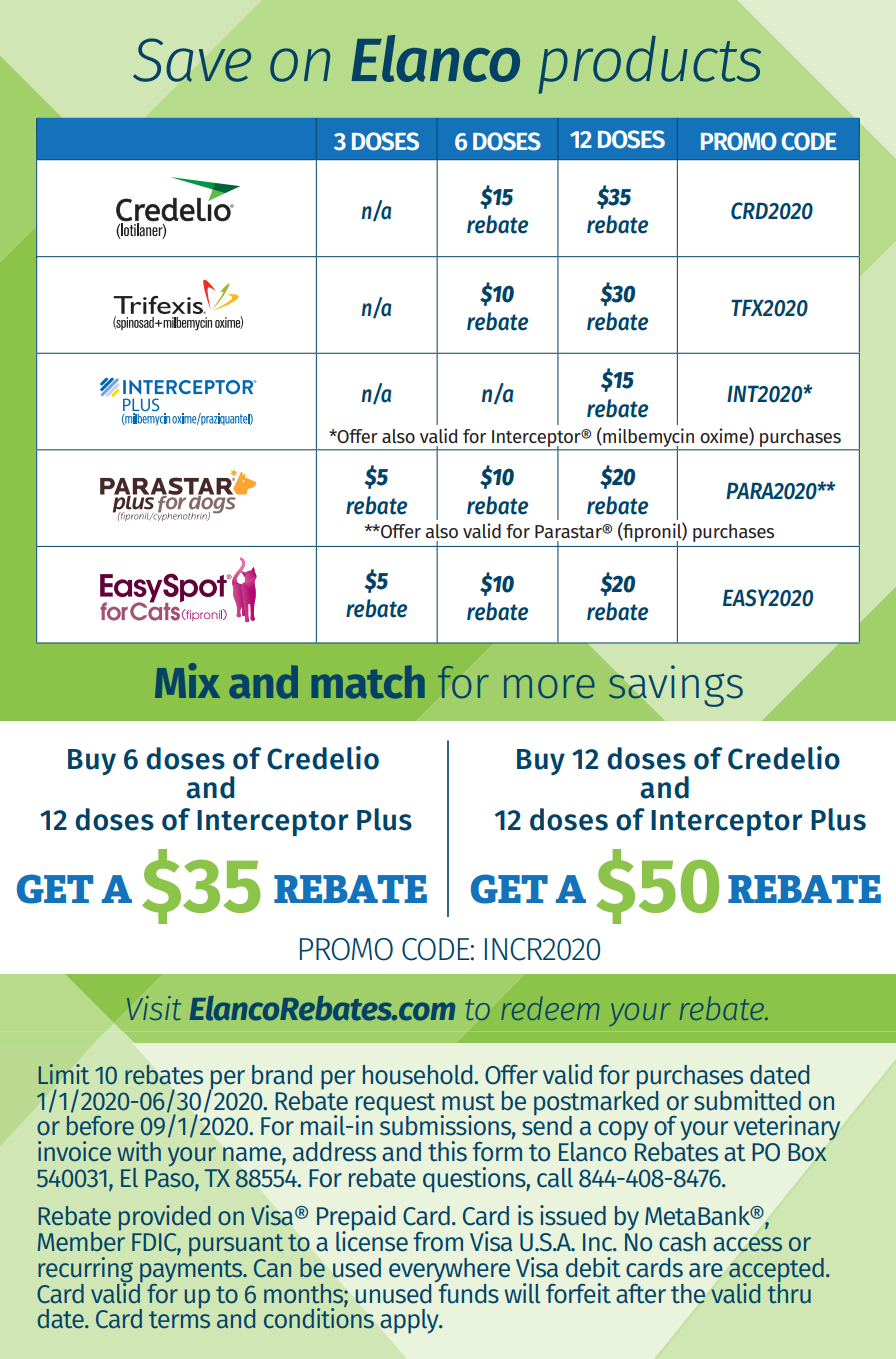 The image size is (896, 1359). What do you see at coordinates (192, 60) in the screenshot?
I see `Save` at bounding box center [192, 60].
